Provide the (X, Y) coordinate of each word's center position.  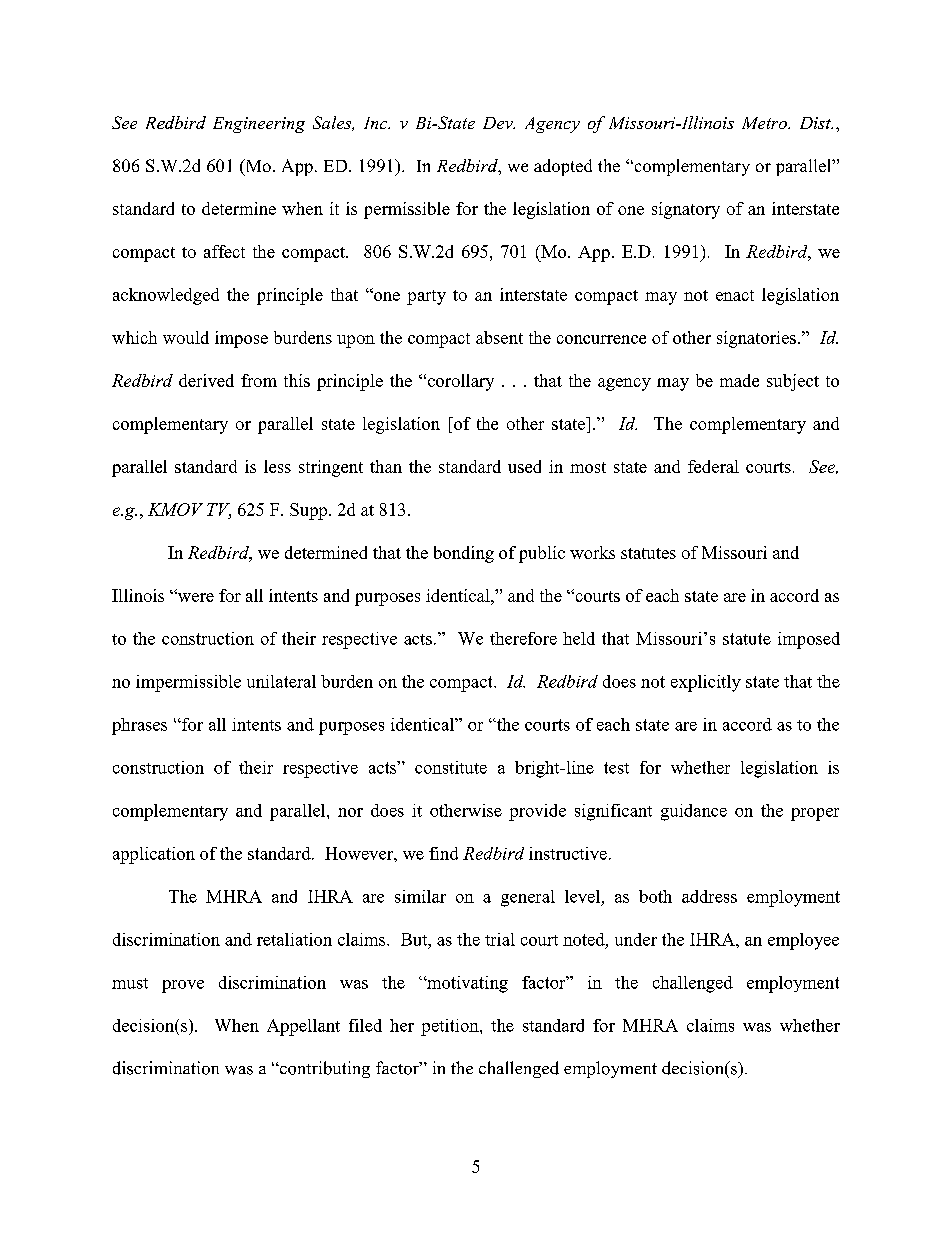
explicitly (706, 683)
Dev (499, 123)
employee (803, 941)
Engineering (259, 125)
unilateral (281, 681)
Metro (765, 123)
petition (451, 1027)
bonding (464, 554)
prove (183, 986)
